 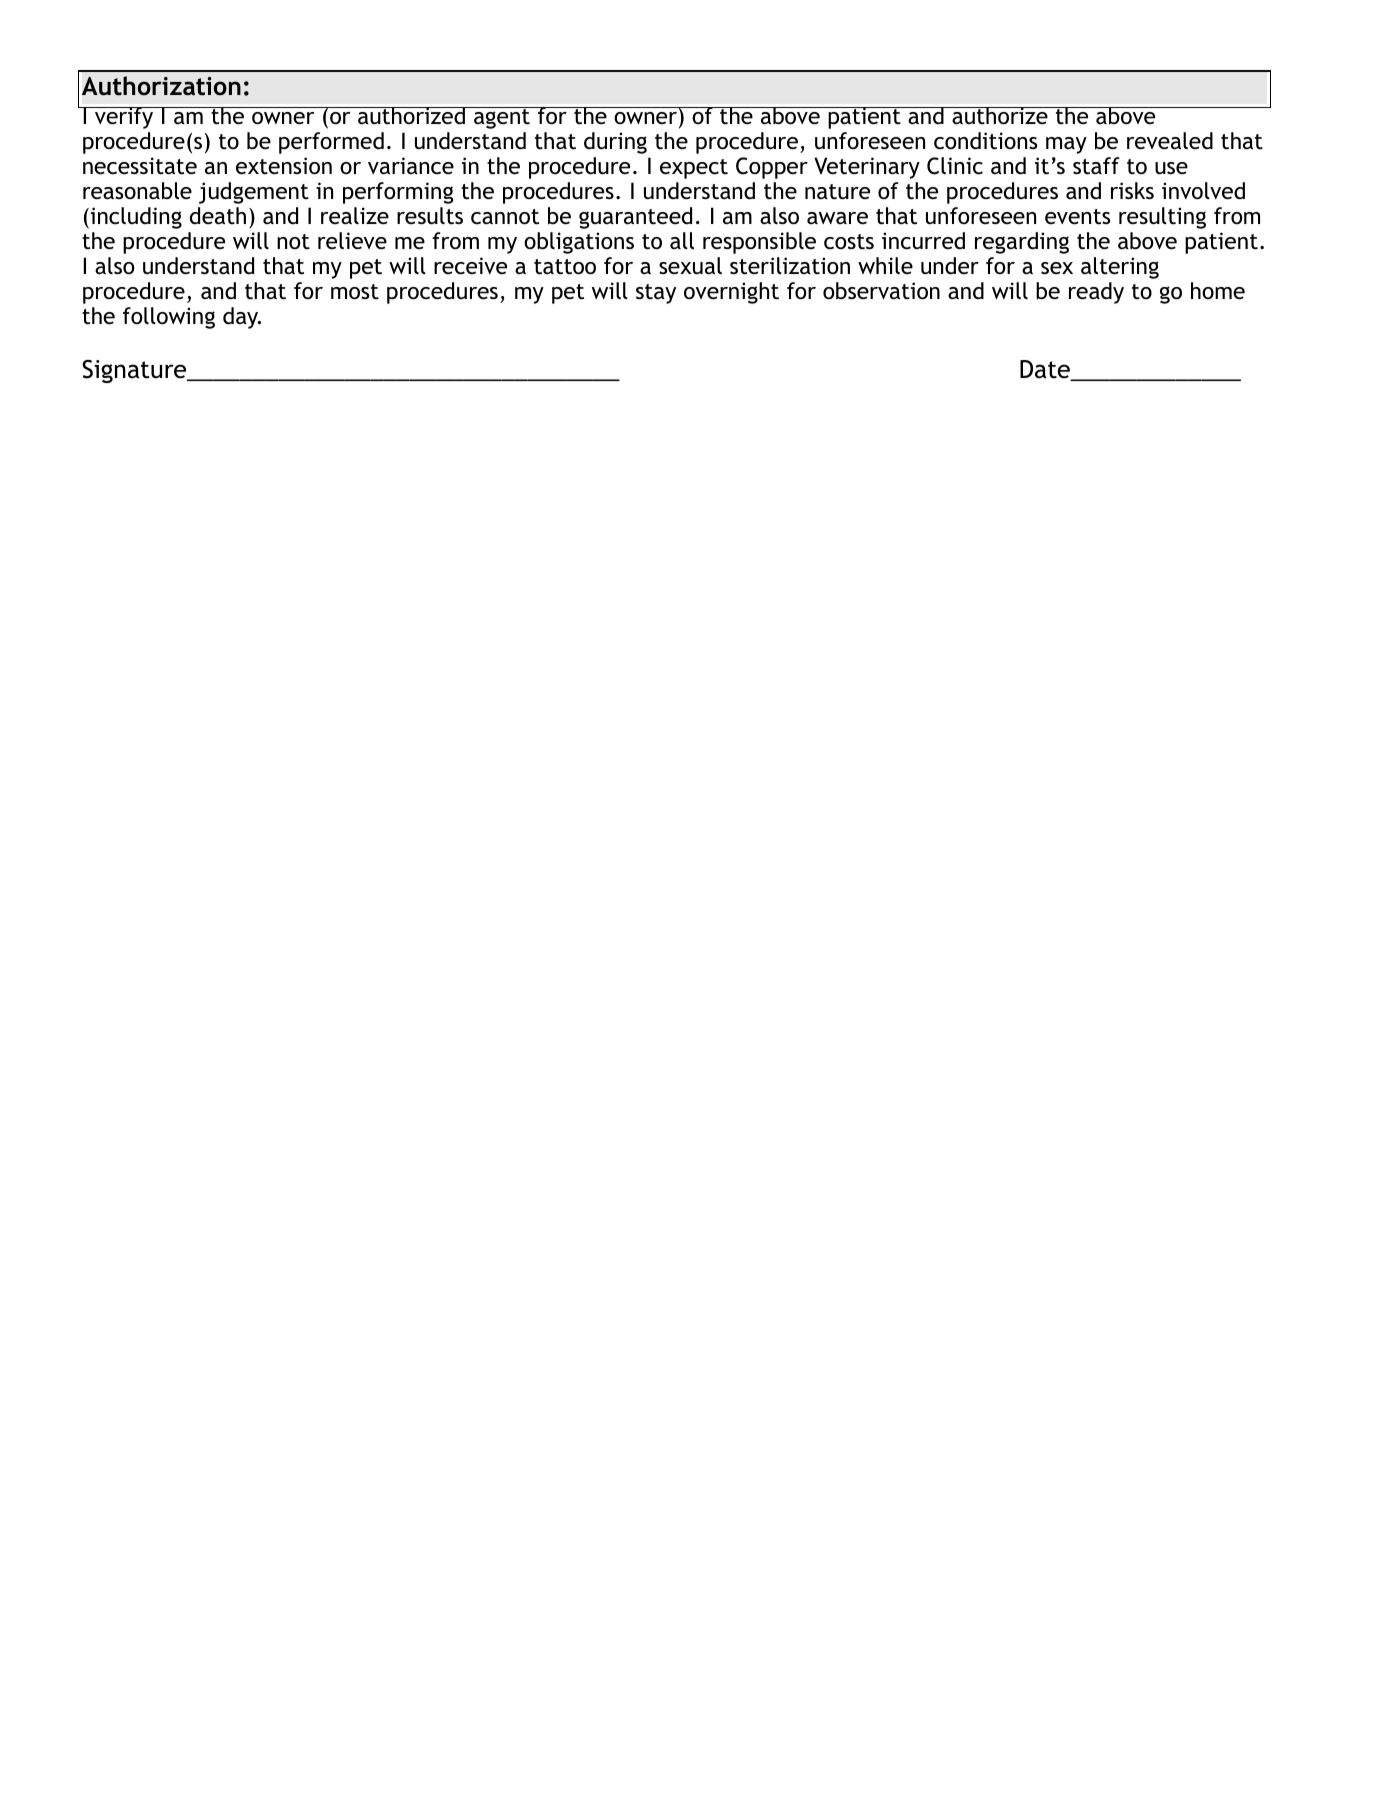 What do you see at coordinates (656, 294) in the screenshot?
I see `stay` at bounding box center [656, 294].
